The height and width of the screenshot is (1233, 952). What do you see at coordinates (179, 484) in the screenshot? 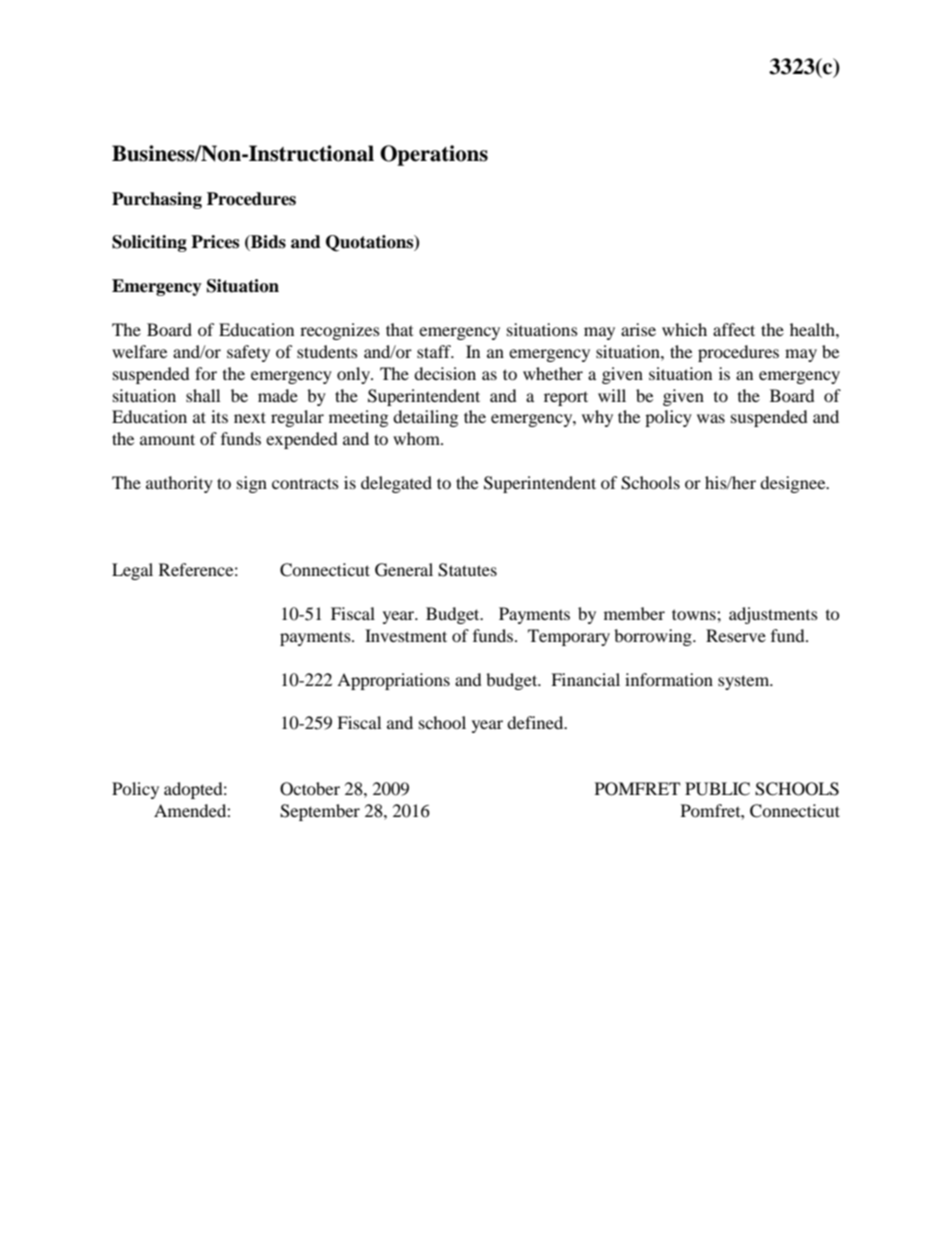
I see `authority` at bounding box center [179, 484].
